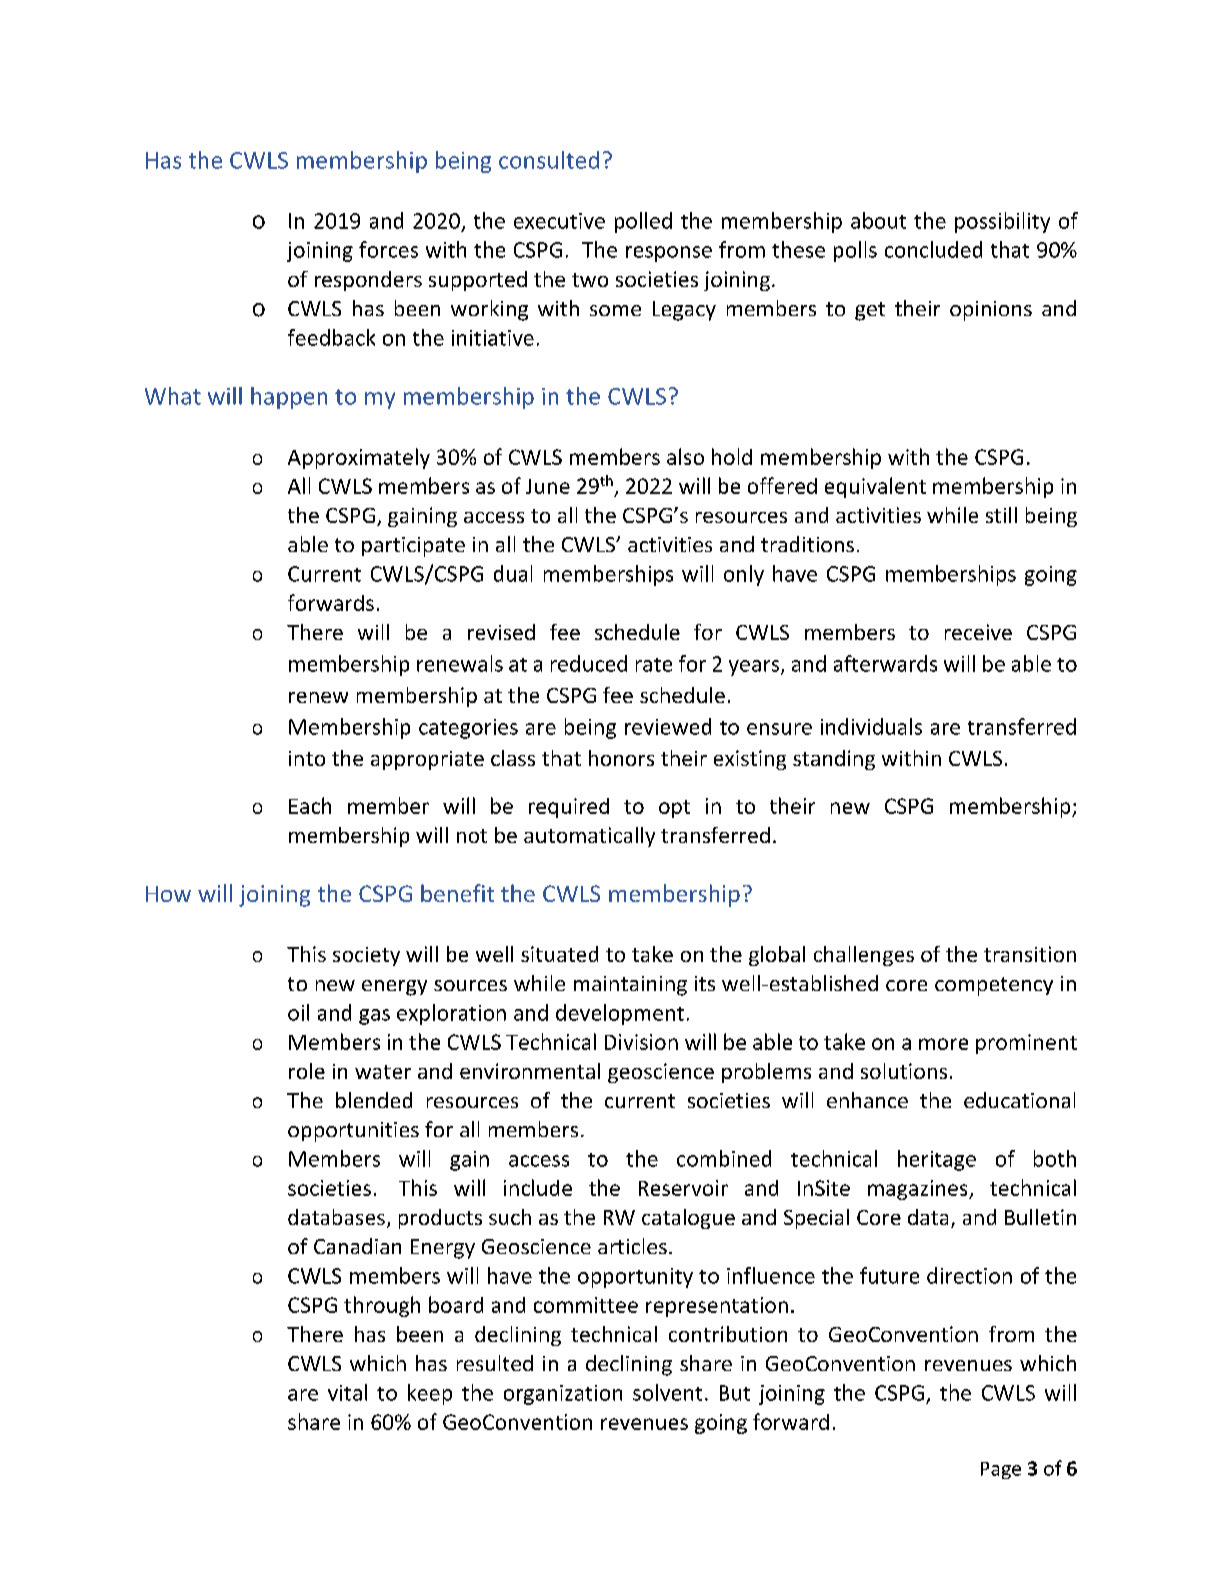  I want to click on automatically, so click(589, 837).
